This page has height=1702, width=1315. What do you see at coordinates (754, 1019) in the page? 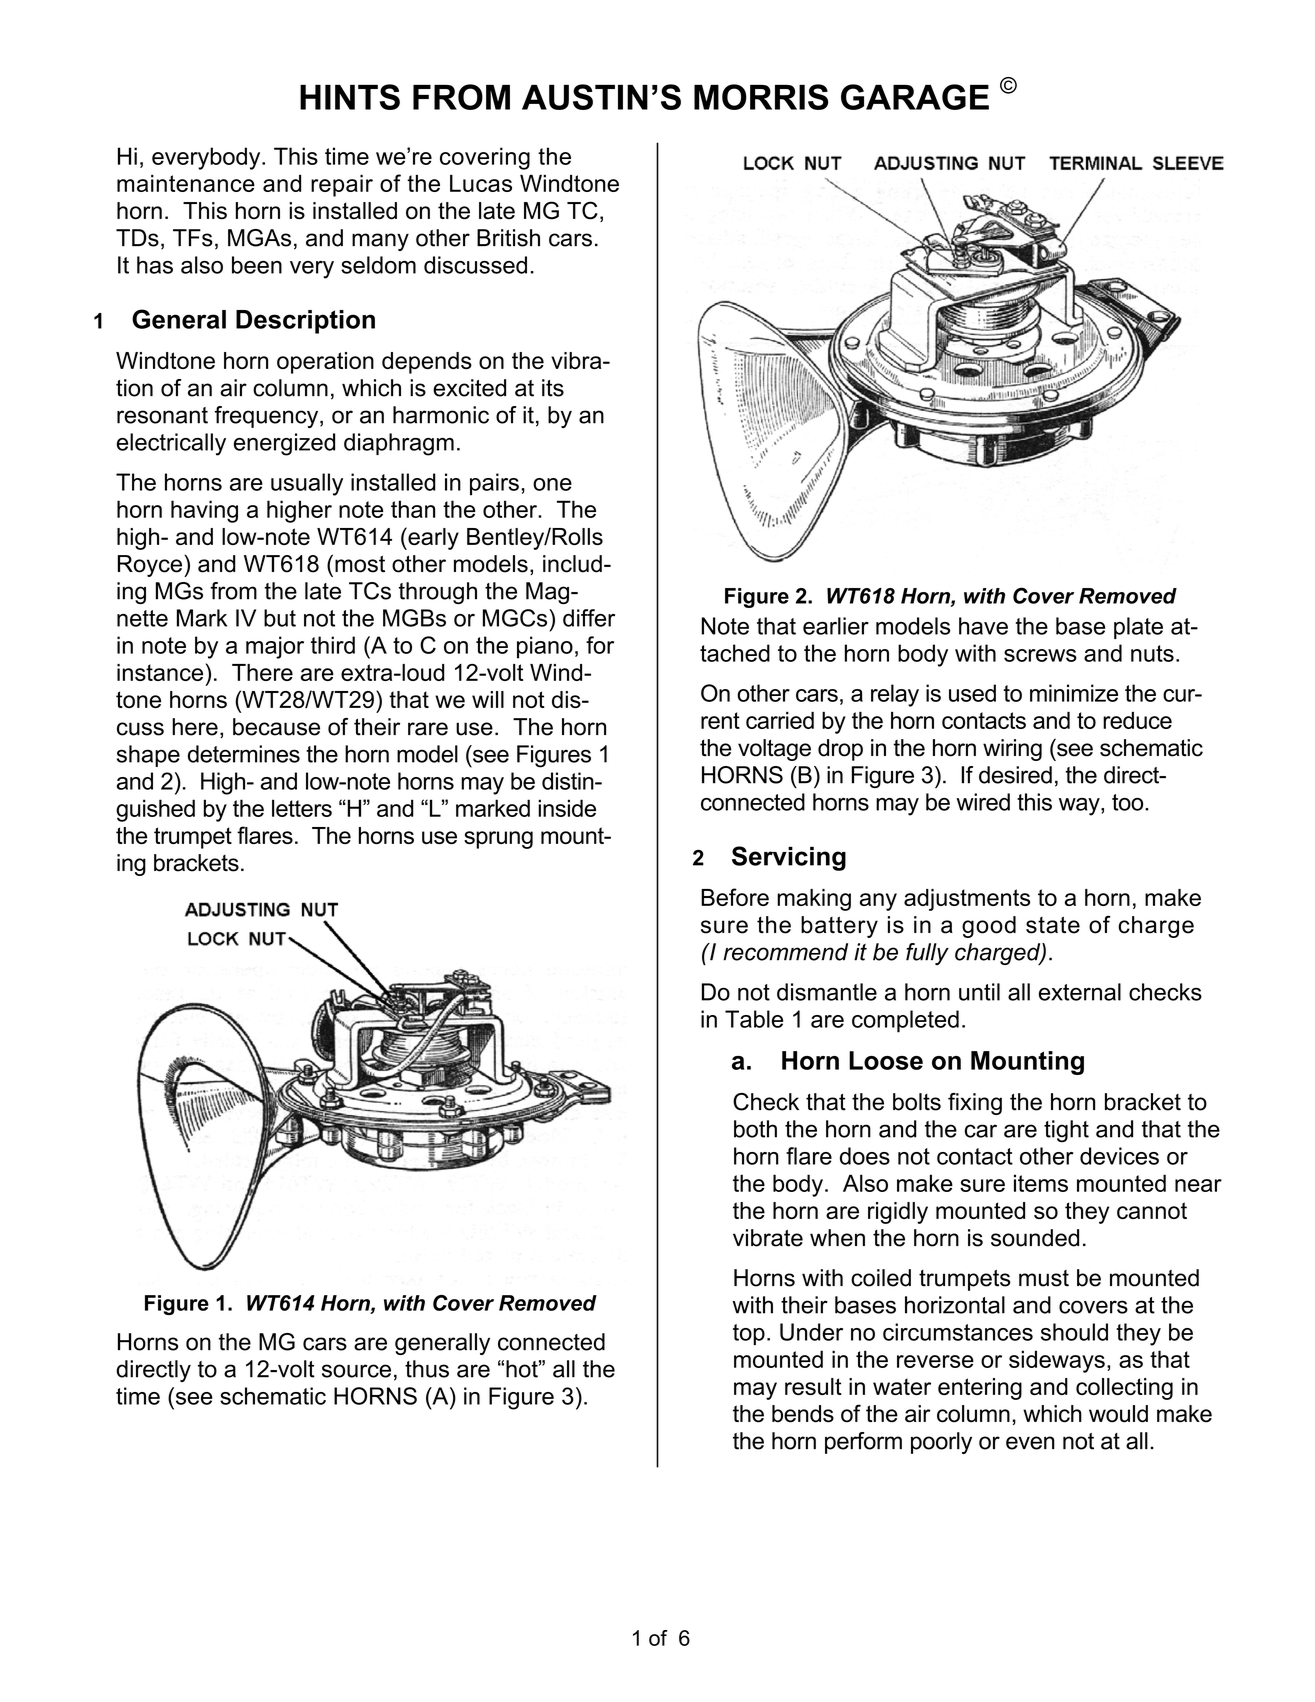
I see `Table` at bounding box center [754, 1019].
